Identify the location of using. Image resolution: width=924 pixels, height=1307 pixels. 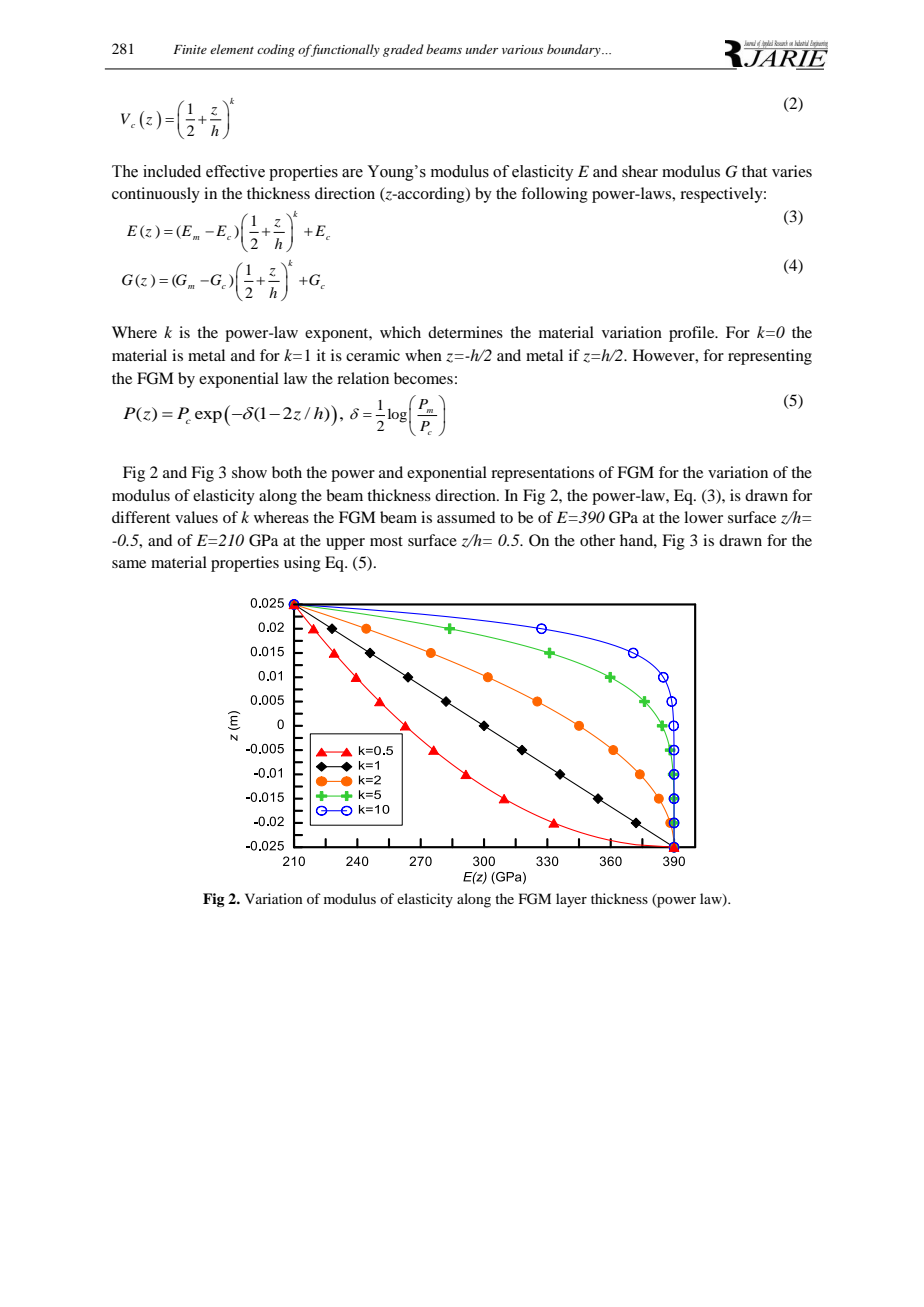
(302, 564).
